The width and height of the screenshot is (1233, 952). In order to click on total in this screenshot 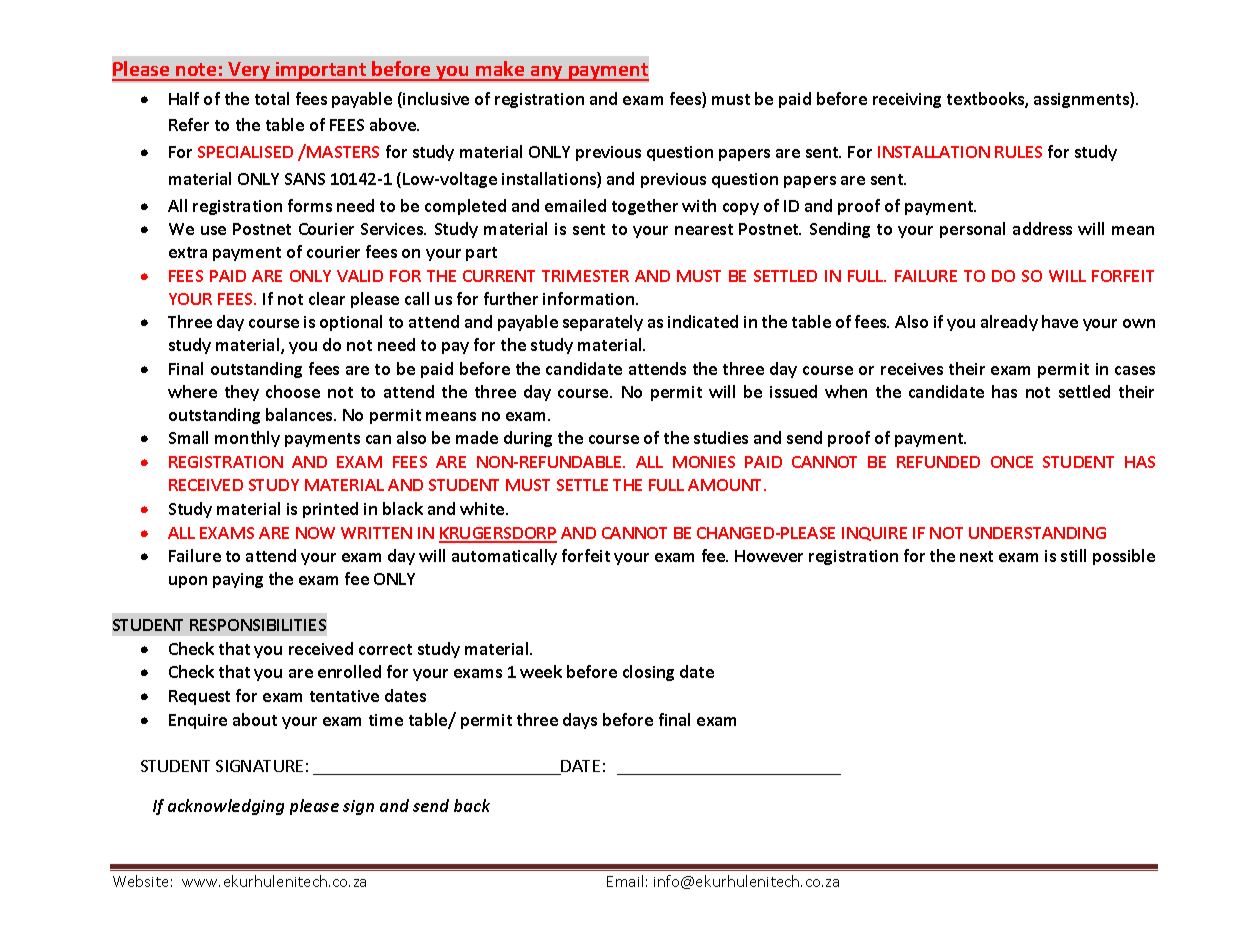, I will do `click(272, 98)`.
